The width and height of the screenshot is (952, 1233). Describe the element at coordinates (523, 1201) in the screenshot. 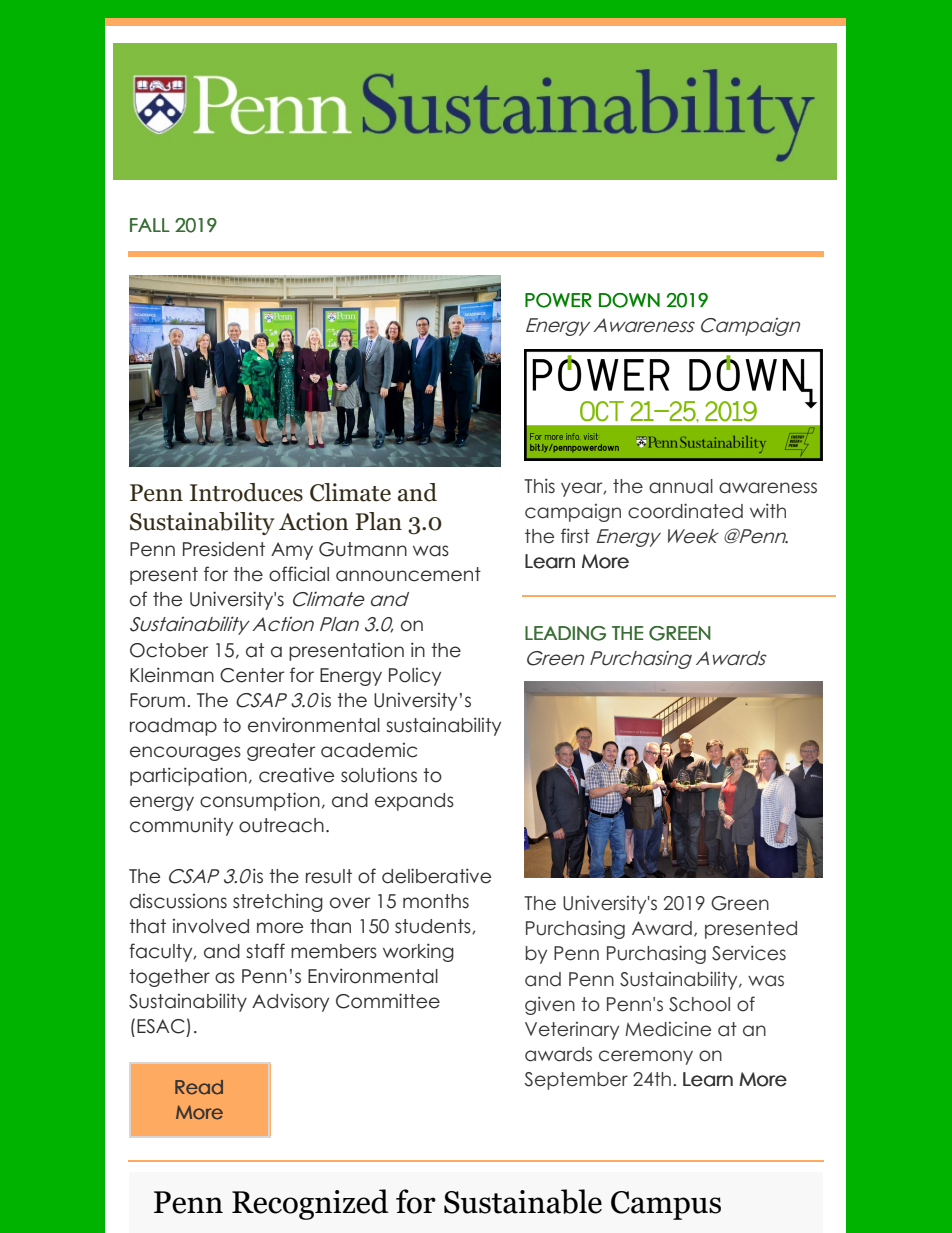

I see `Sustainable` at that location.
